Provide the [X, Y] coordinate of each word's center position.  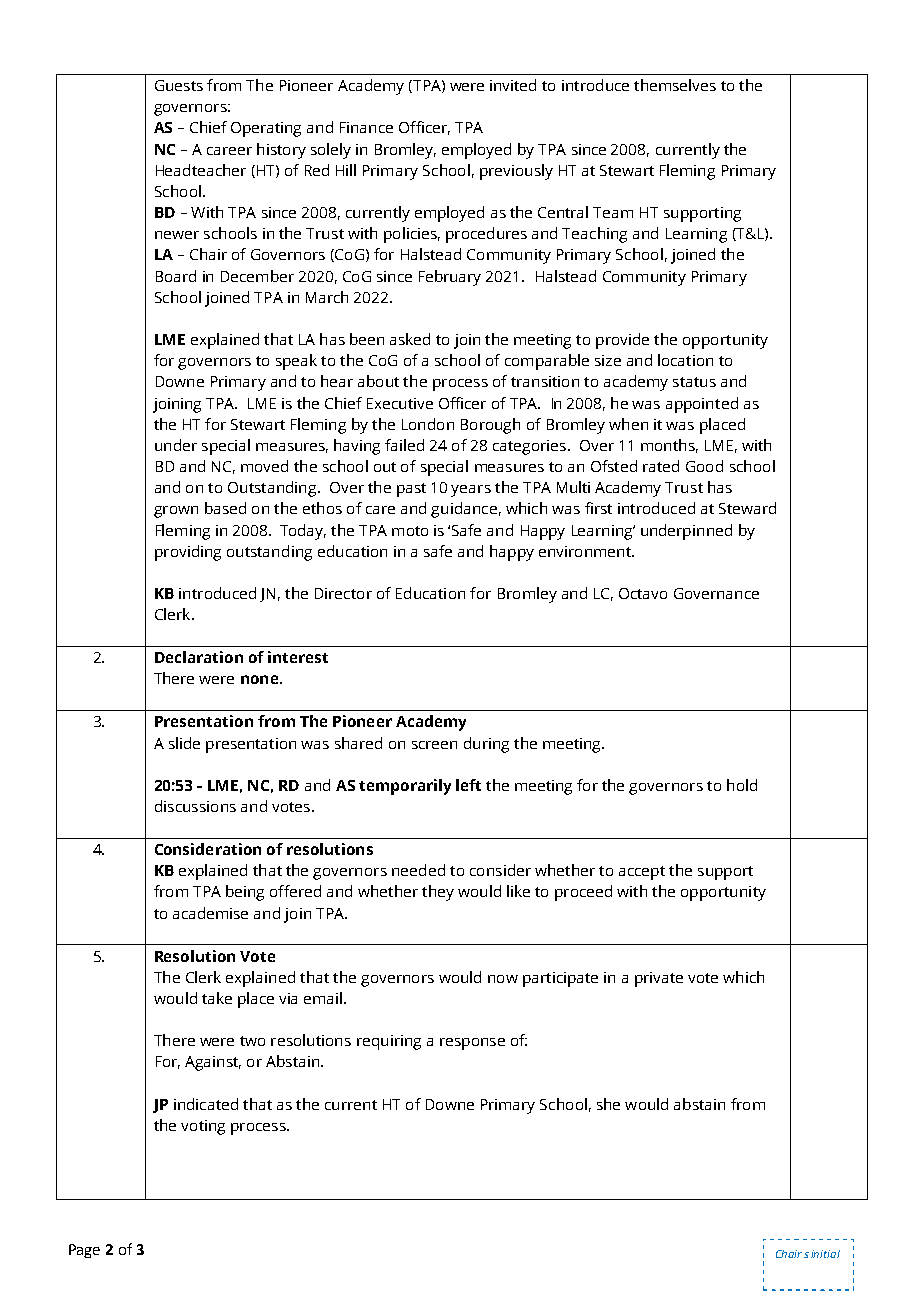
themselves [675, 85]
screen [434, 745]
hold [742, 785]
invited [513, 85]
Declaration [199, 657]
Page [84, 1251]
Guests [179, 85]
